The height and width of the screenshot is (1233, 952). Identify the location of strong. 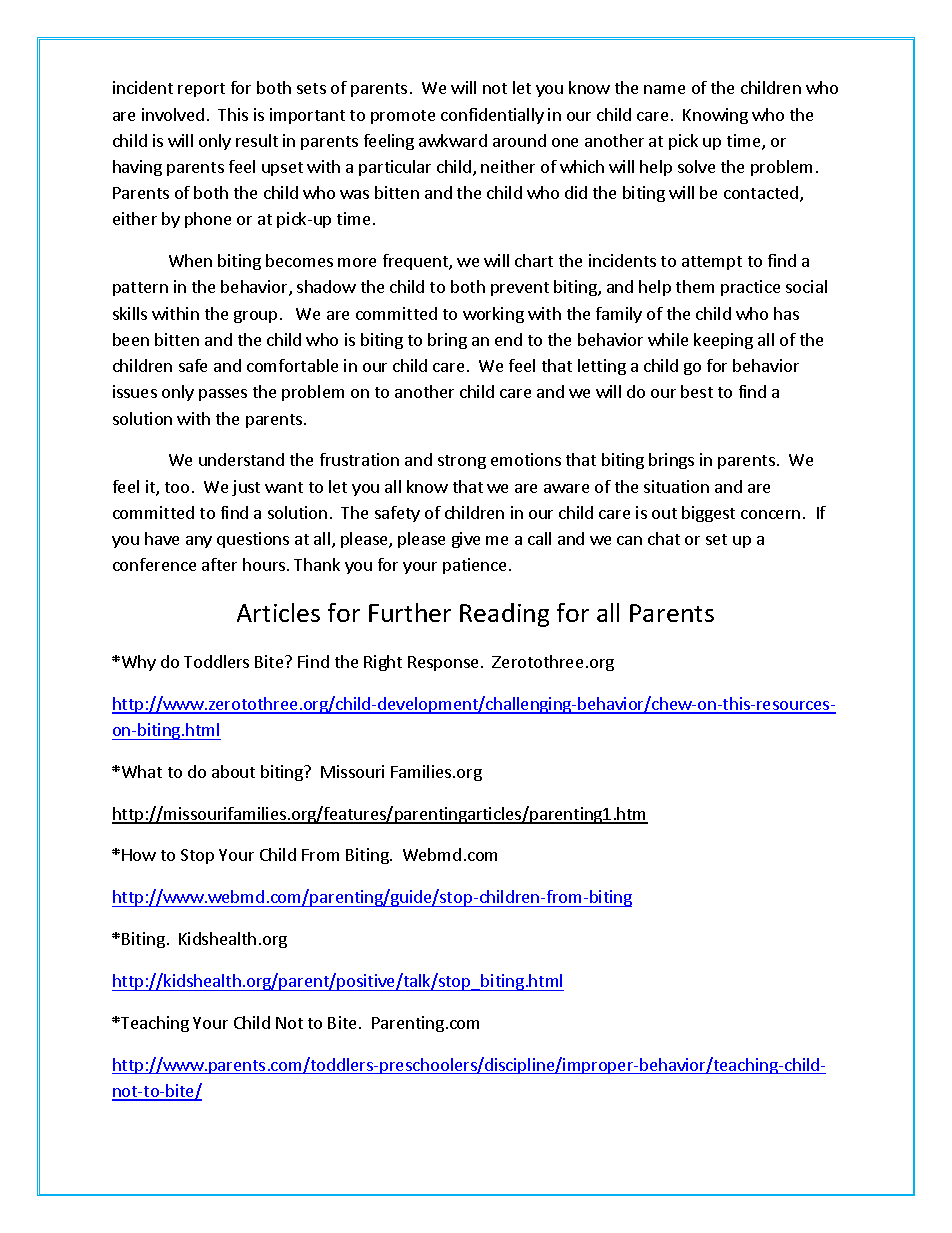
(462, 462).
